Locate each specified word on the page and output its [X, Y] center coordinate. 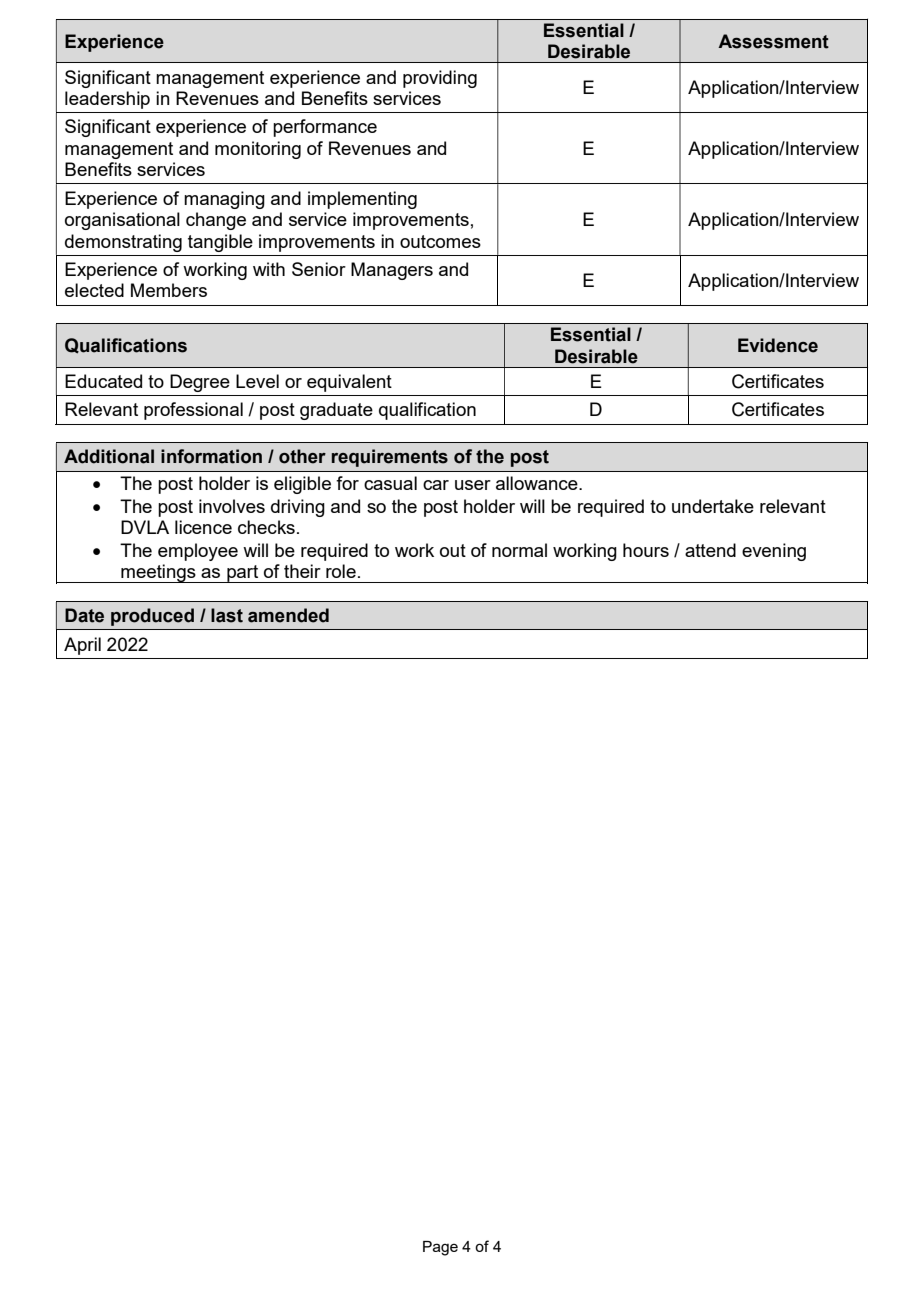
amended [288, 615]
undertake [713, 506]
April [82, 646]
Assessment [773, 41]
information [211, 456]
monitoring [258, 150]
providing [440, 79]
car [436, 485]
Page [440, 1248]
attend [710, 550]
